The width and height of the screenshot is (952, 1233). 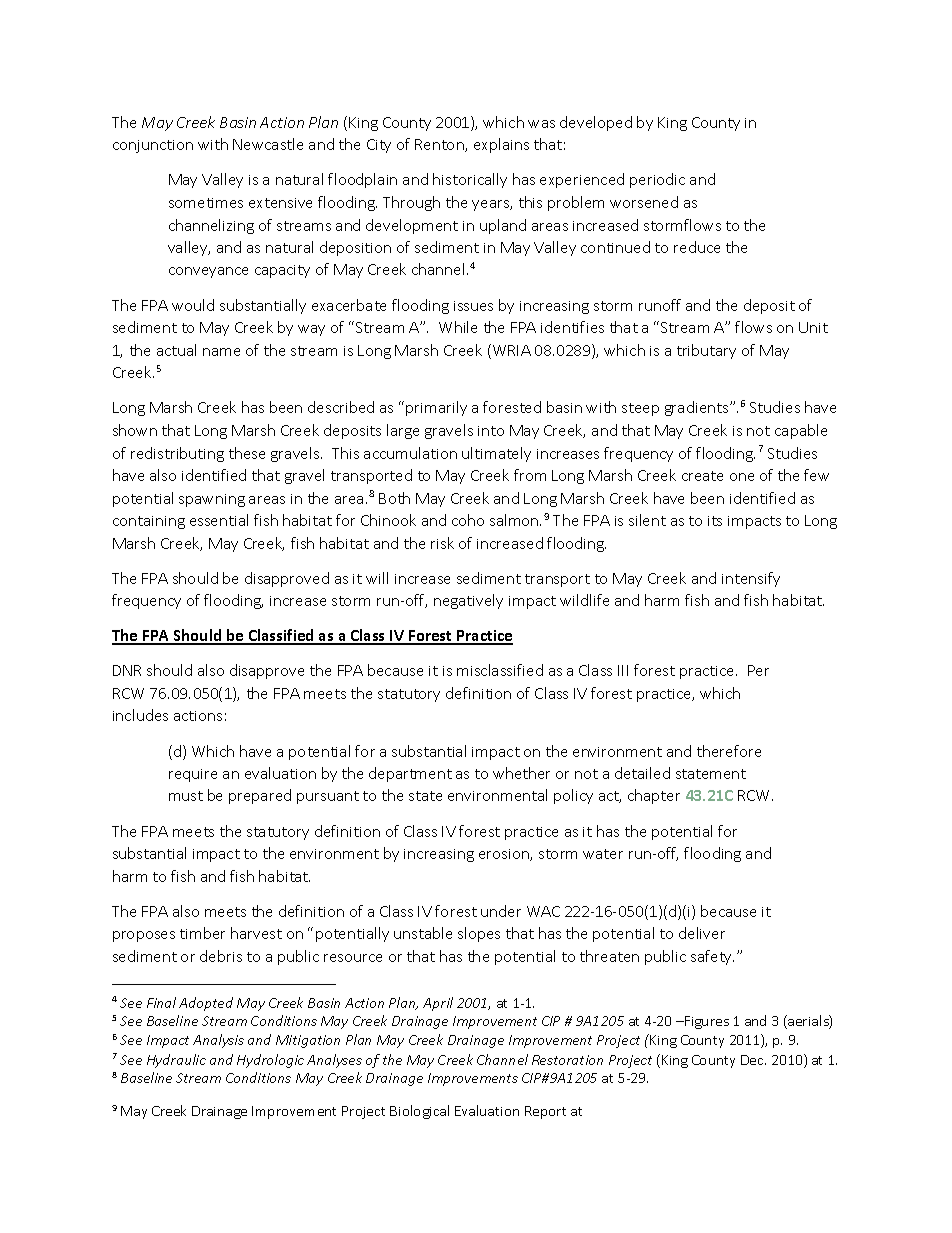 What do you see at coordinates (657, 180) in the screenshot?
I see `periodic` at bounding box center [657, 180].
